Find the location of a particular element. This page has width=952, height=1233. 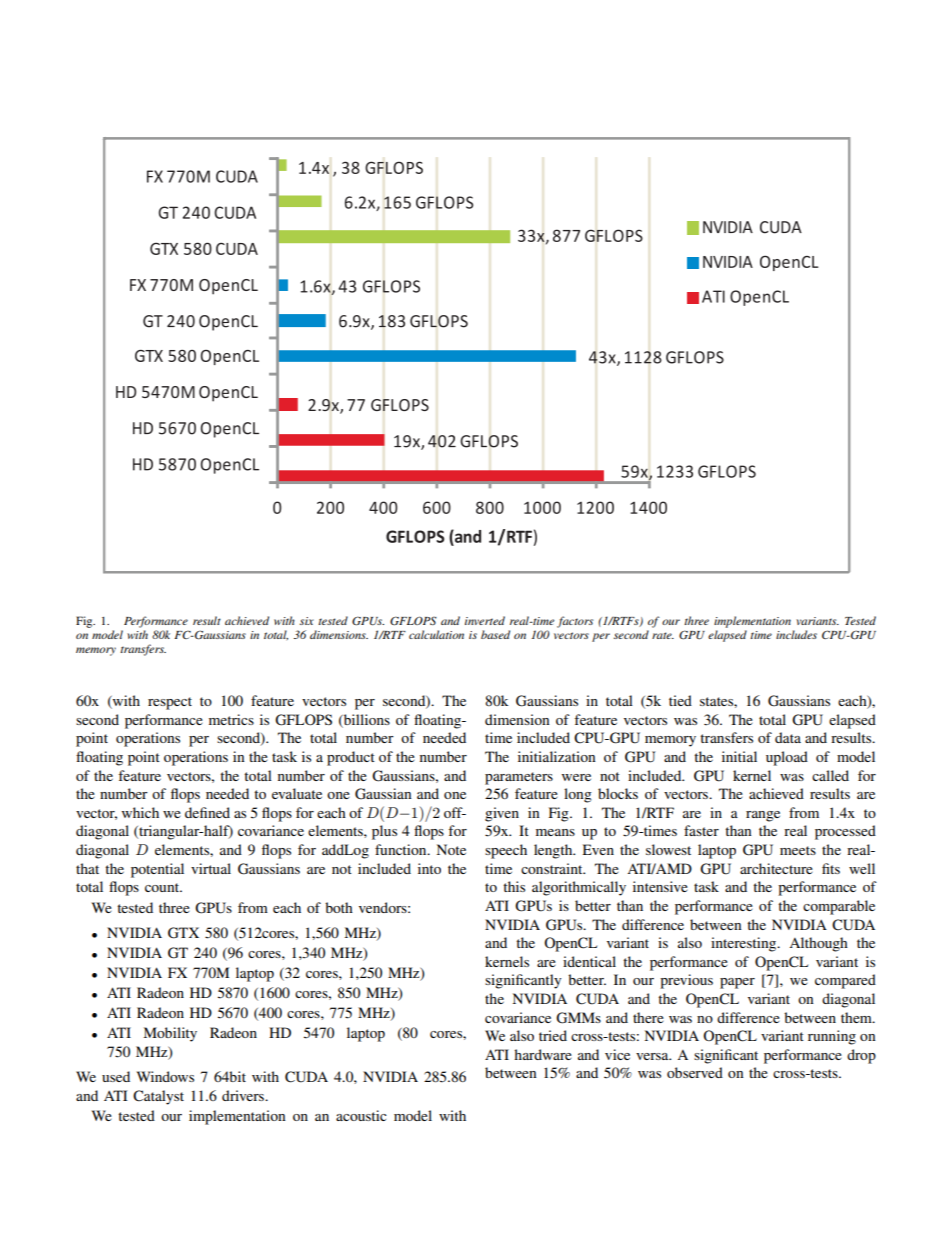

acoustic is located at coordinates (361, 1115).
